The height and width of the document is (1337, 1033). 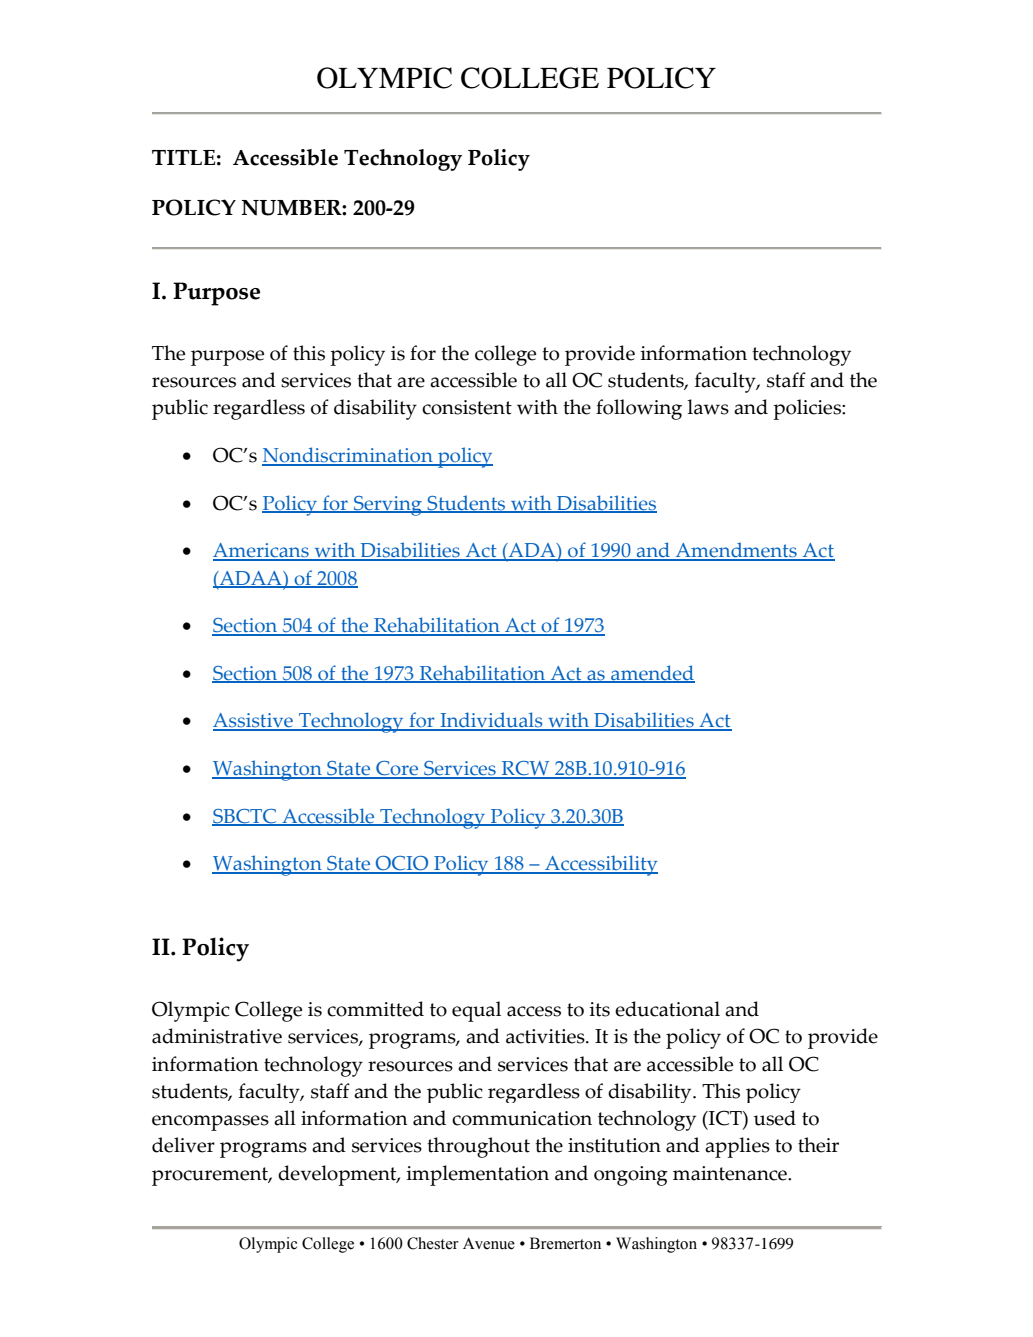 What do you see at coordinates (375, 1009) in the document?
I see `committed` at bounding box center [375, 1009].
